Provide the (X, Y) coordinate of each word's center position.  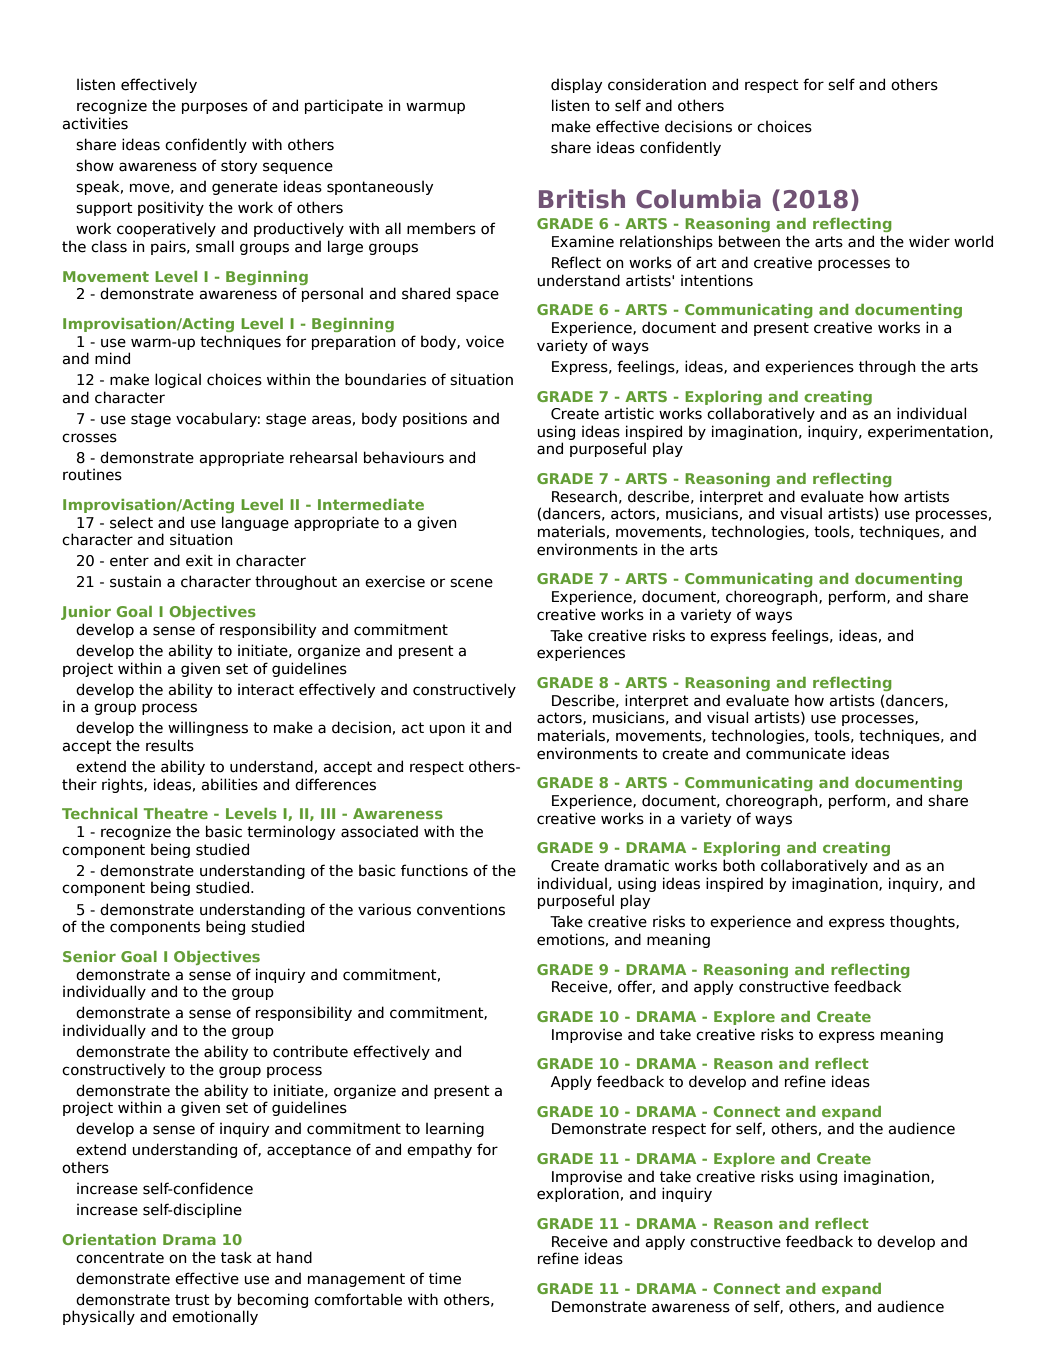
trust (192, 1300)
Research (584, 496)
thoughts (923, 922)
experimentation (928, 432)
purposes (215, 108)
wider (929, 241)
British (582, 199)
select (131, 522)
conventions (461, 909)
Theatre (175, 813)
